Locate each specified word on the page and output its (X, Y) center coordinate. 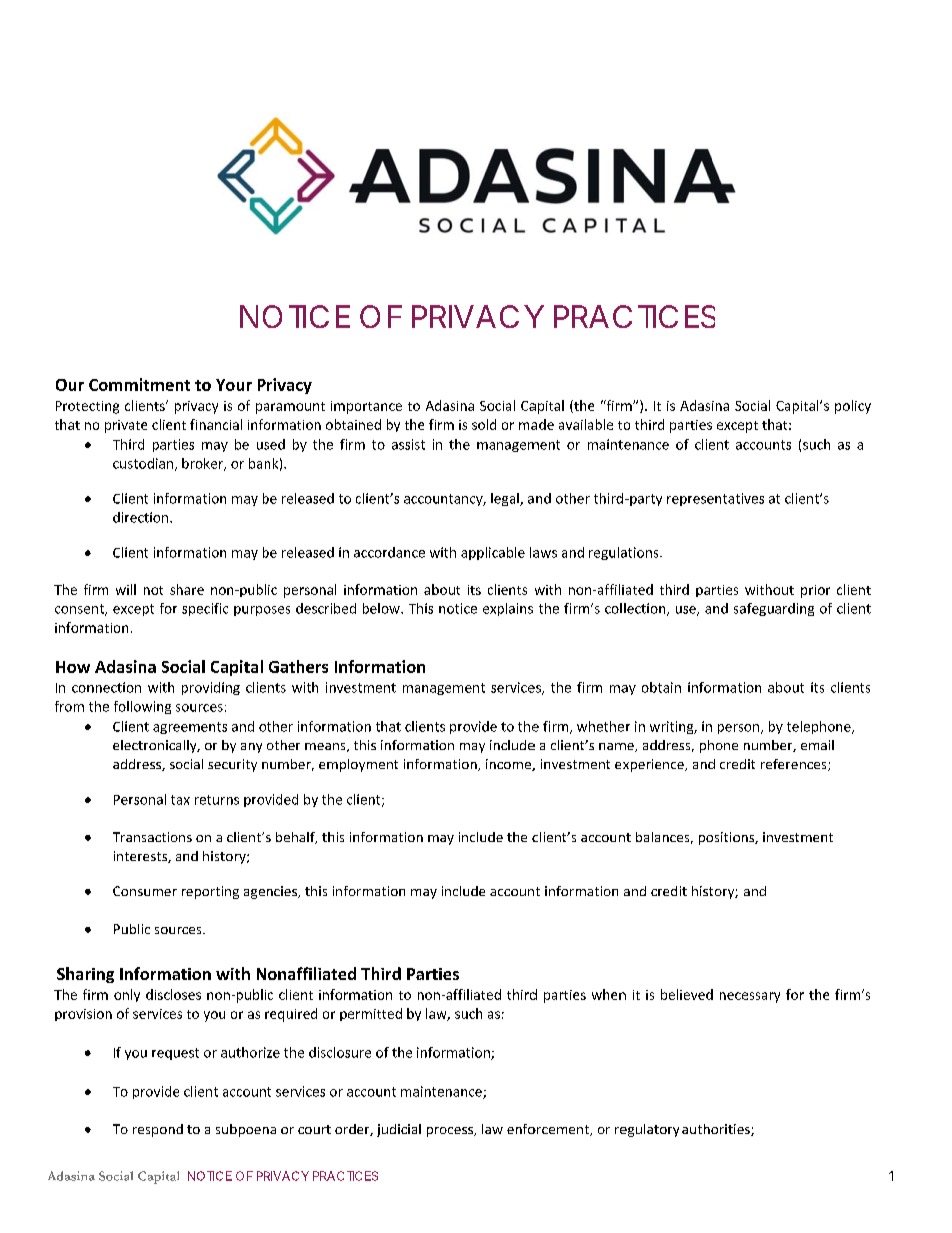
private (126, 426)
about (786, 687)
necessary (750, 997)
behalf (296, 838)
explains (508, 609)
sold (484, 424)
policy (853, 407)
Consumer (145, 891)
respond (158, 1130)
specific (205, 609)
